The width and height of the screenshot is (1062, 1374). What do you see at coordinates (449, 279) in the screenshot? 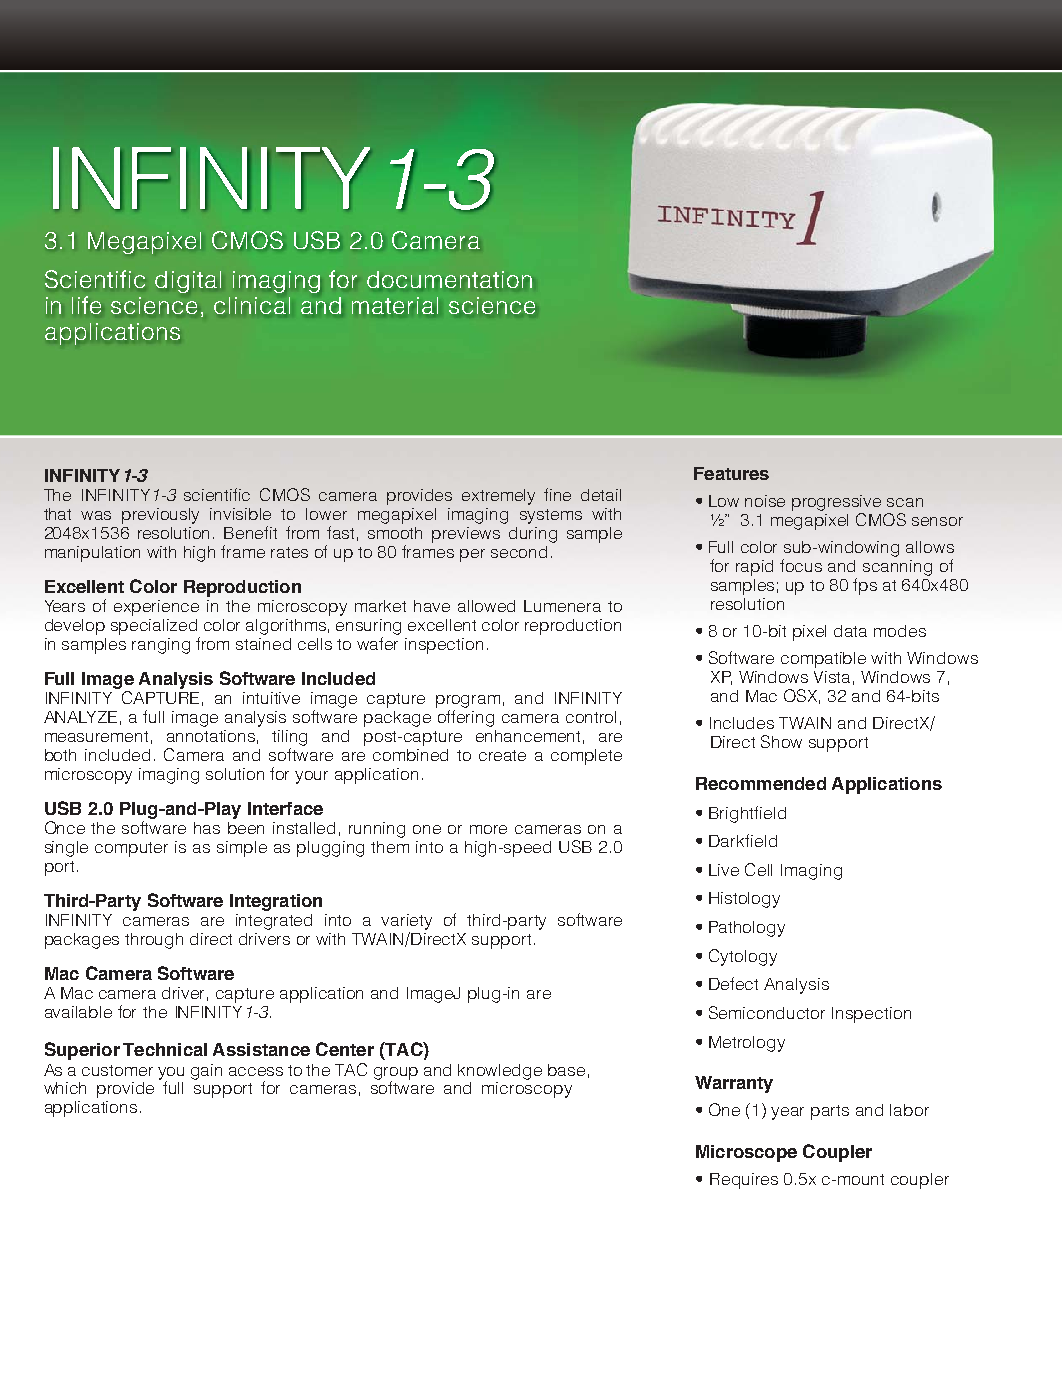
I see `documentation` at bounding box center [449, 279].
